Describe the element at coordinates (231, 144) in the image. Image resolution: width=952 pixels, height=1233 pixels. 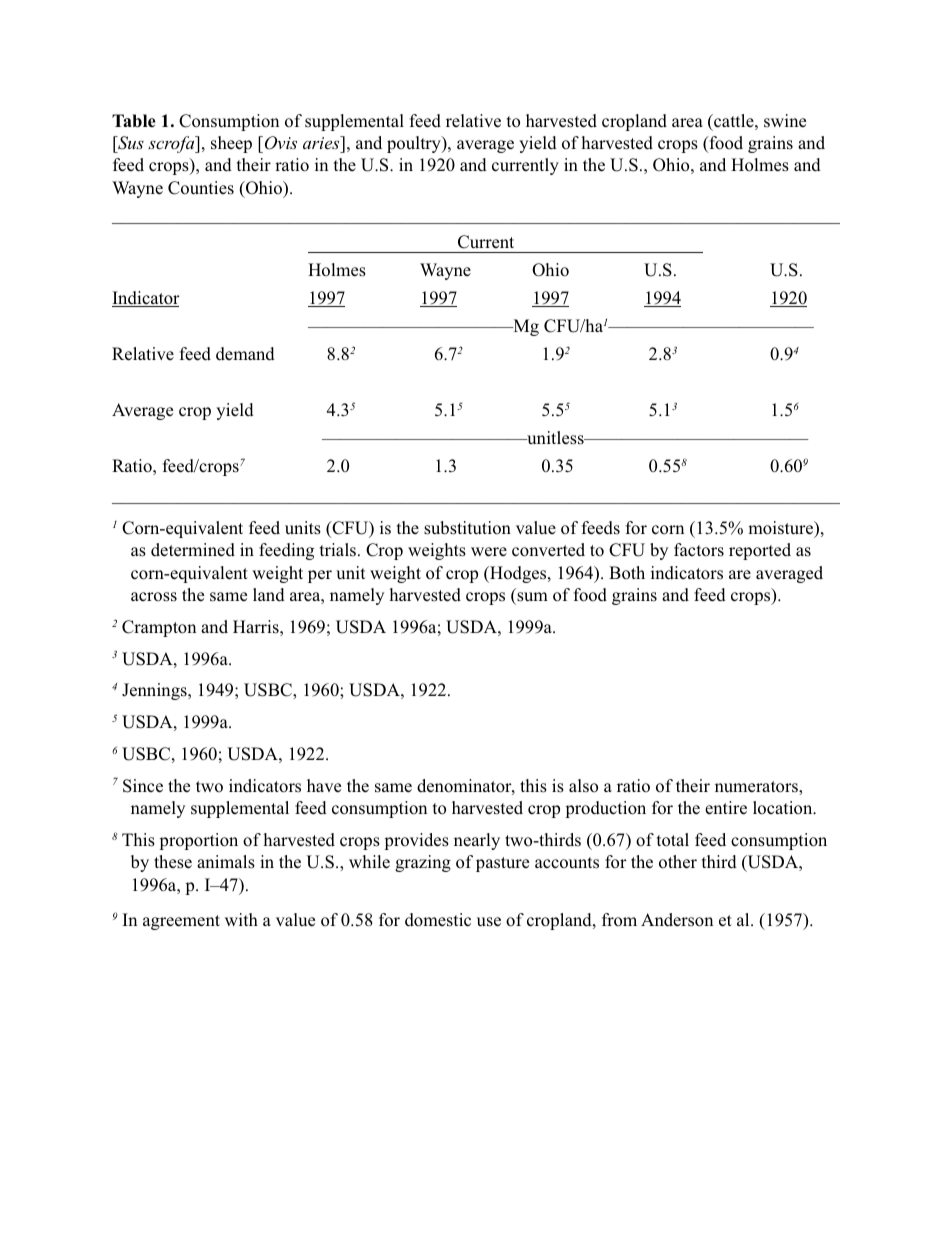
I see `sheep` at that location.
